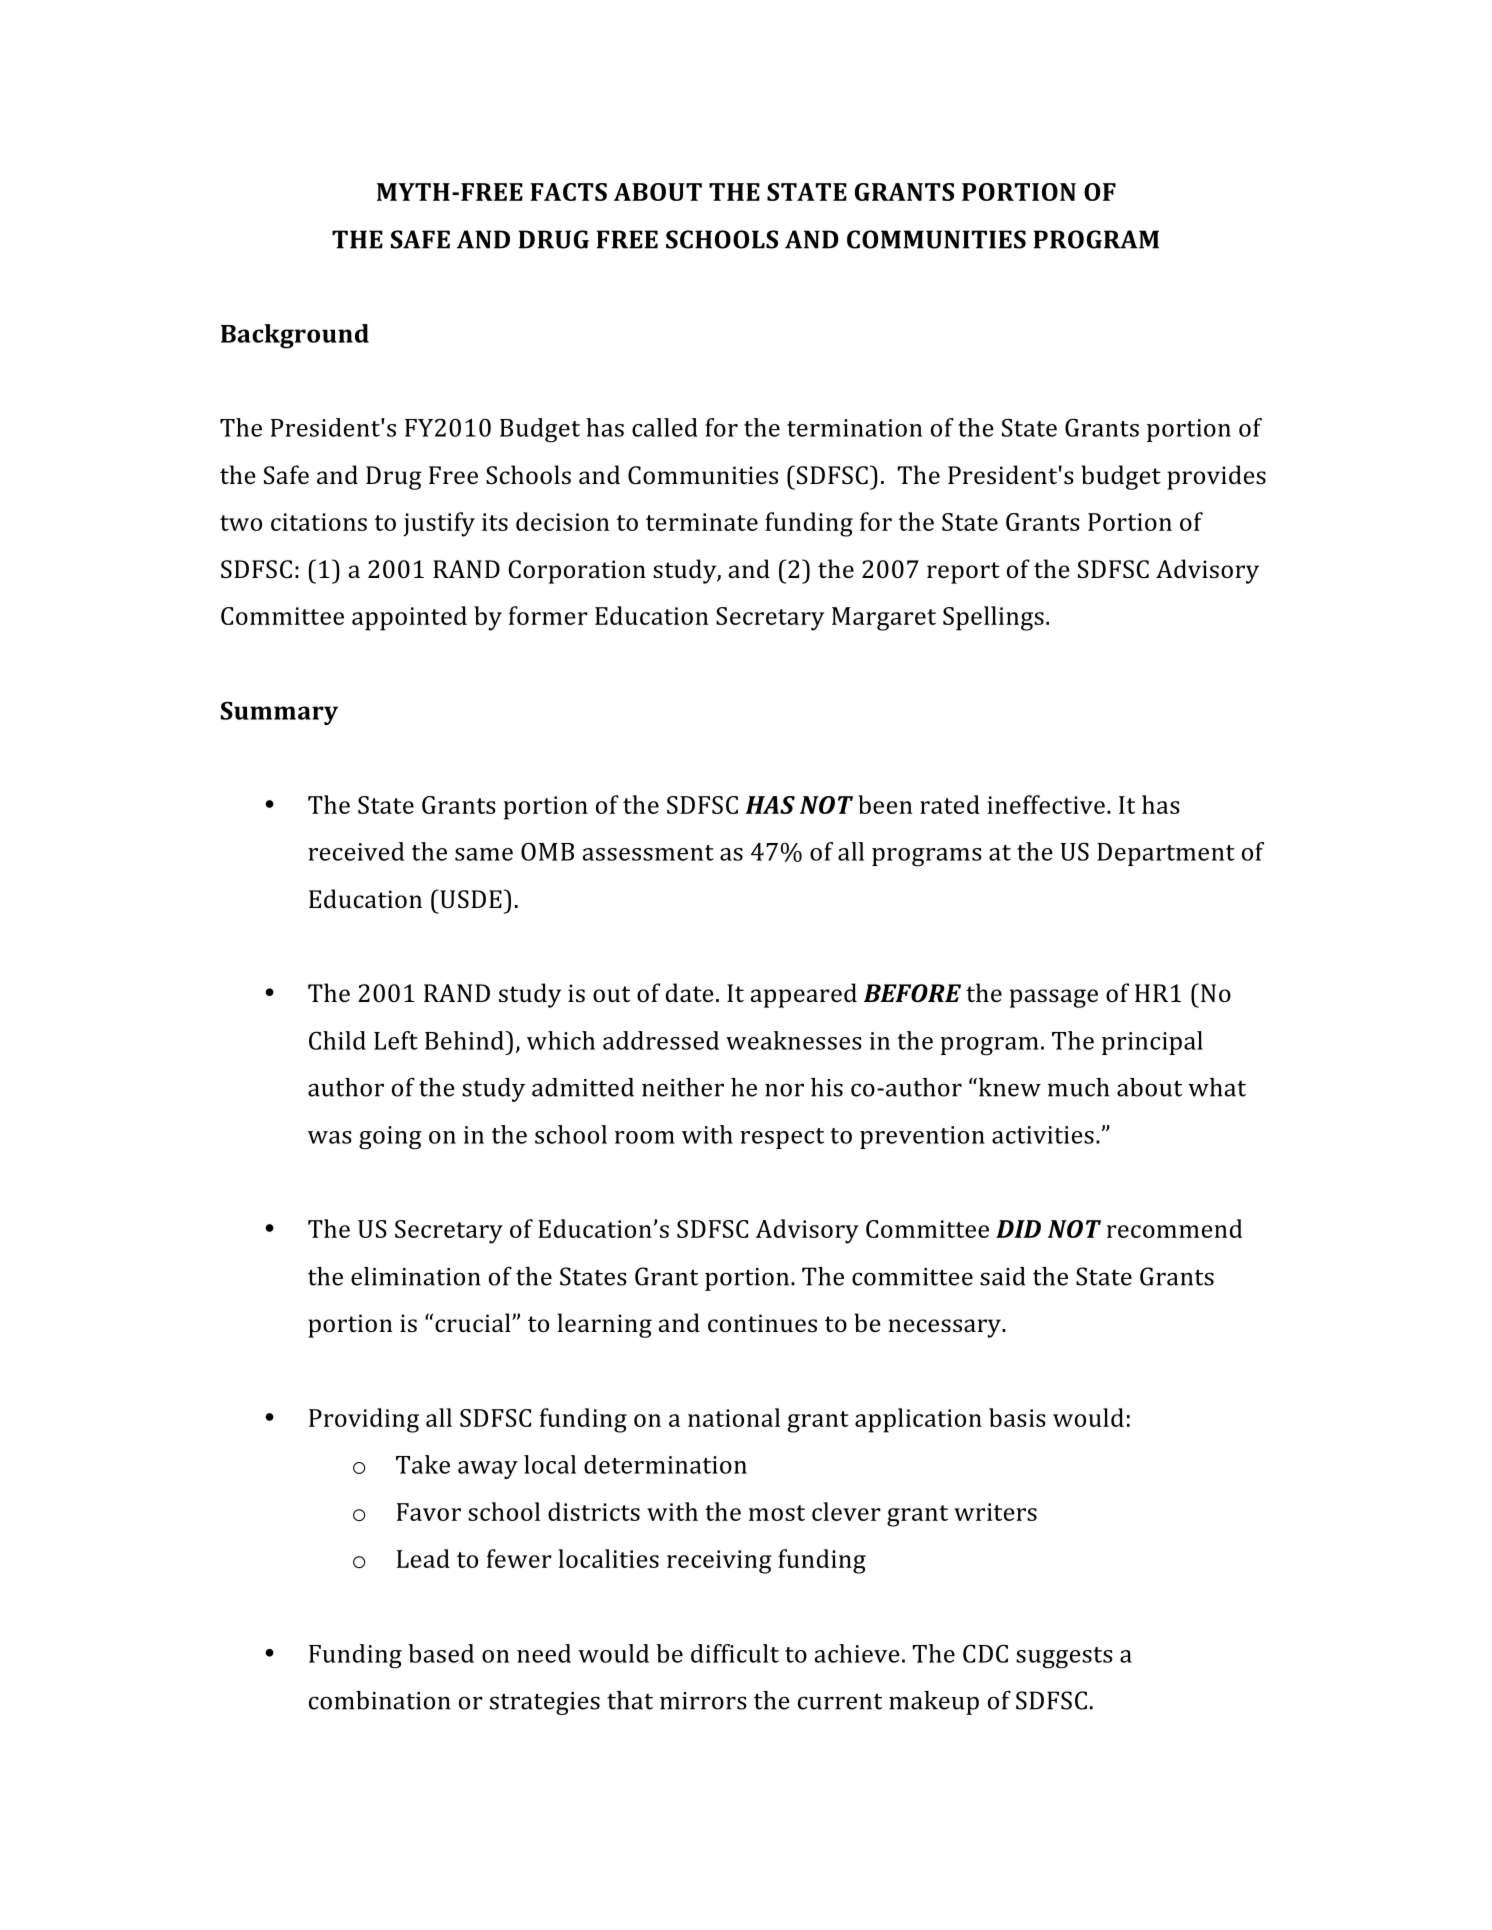 The height and width of the screenshot is (1930, 1492). What do you see at coordinates (1054, 998) in the screenshot?
I see `passage` at bounding box center [1054, 998].
